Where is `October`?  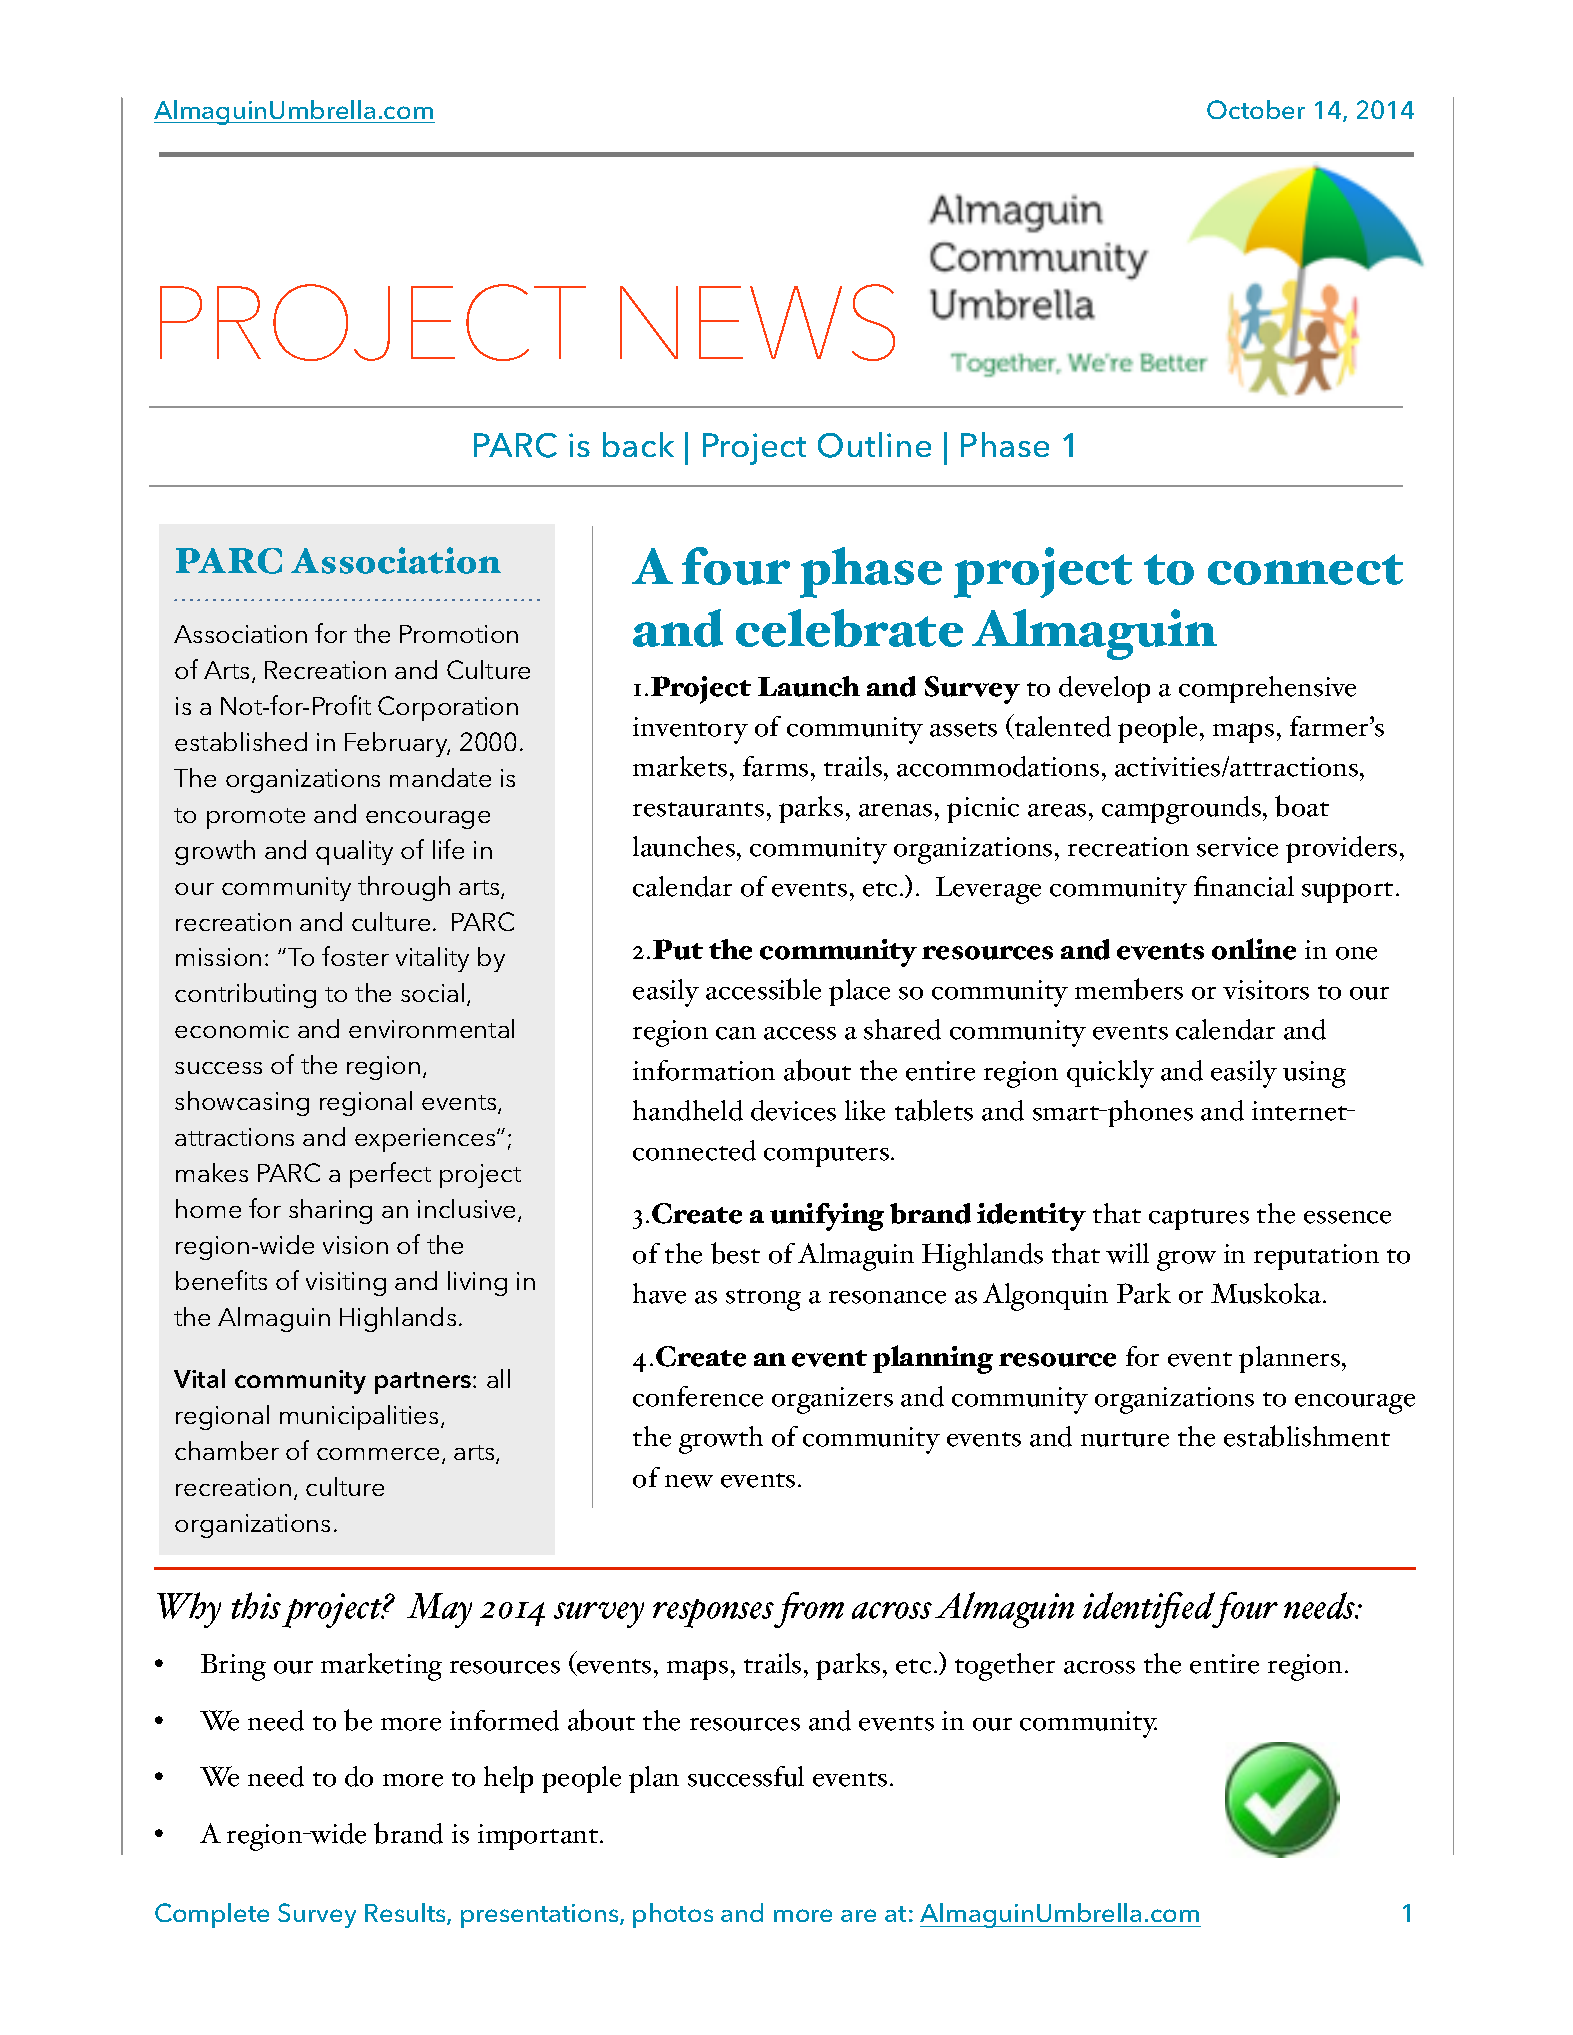
October is located at coordinates (1256, 109).
